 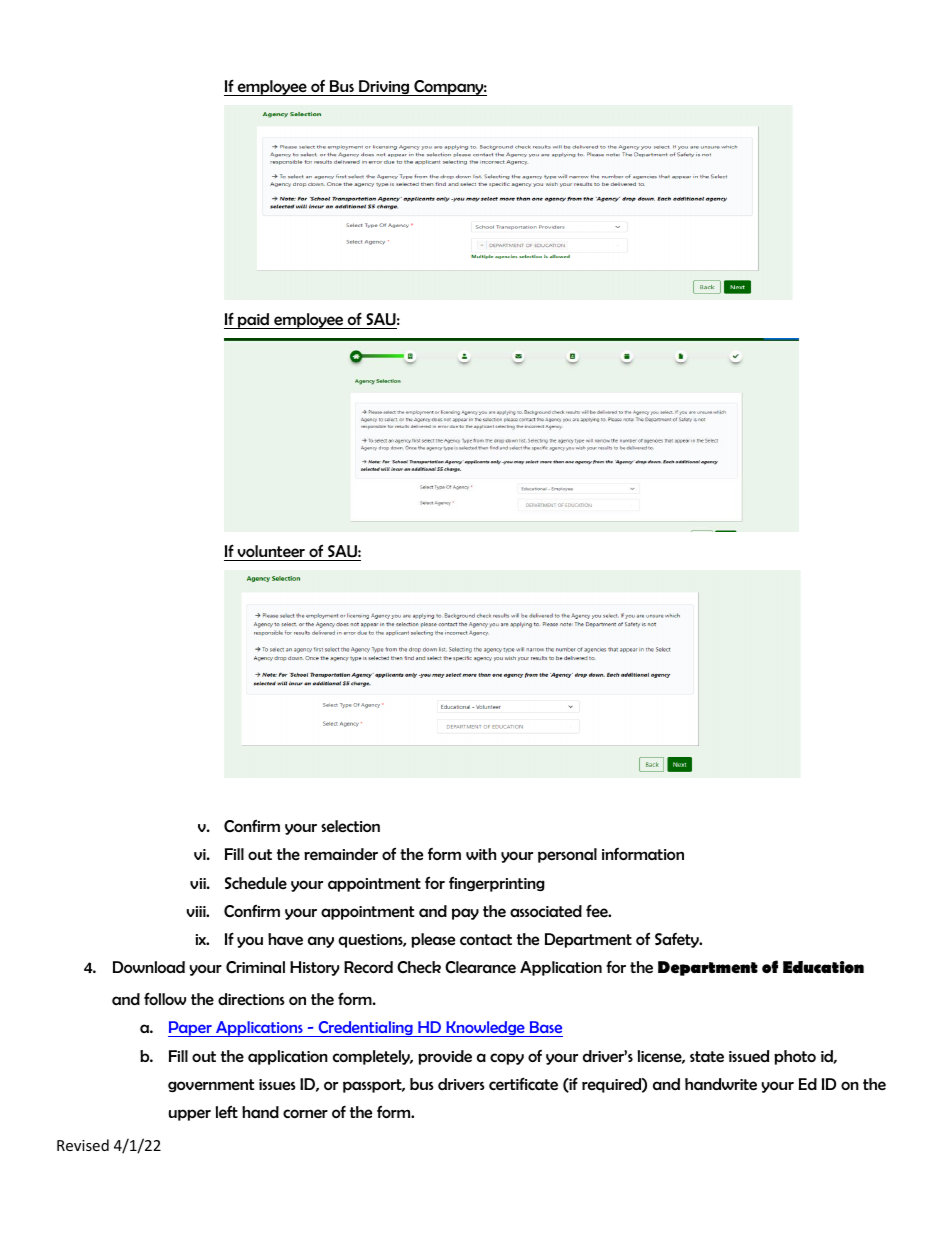 What do you see at coordinates (254, 321) in the page?
I see `paid` at bounding box center [254, 321].
